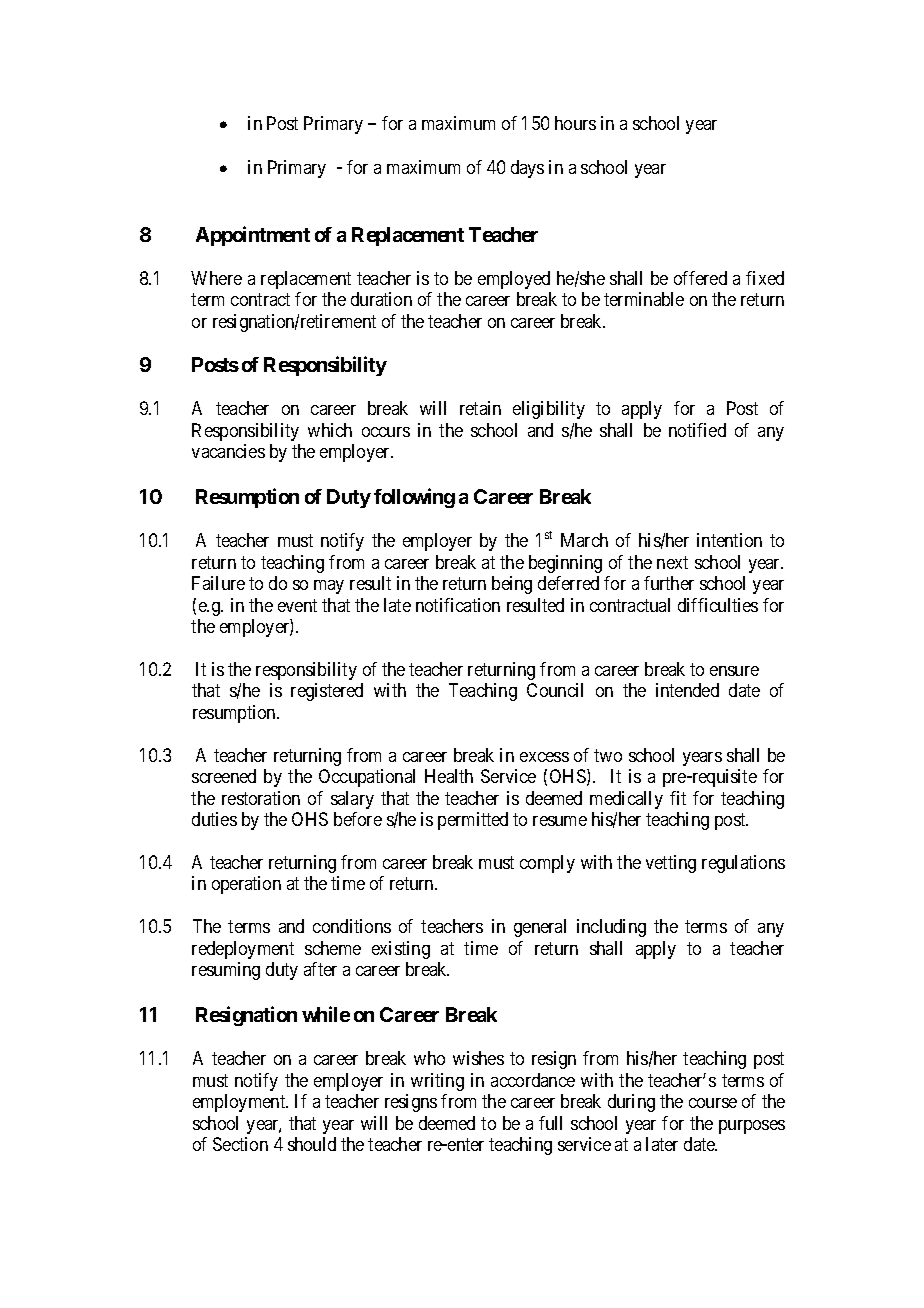 The width and height of the screenshot is (924, 1308). What do you see at coordinates (678, 798) in the screenshot?
I see `fit` at bounding box center [678, 798].
